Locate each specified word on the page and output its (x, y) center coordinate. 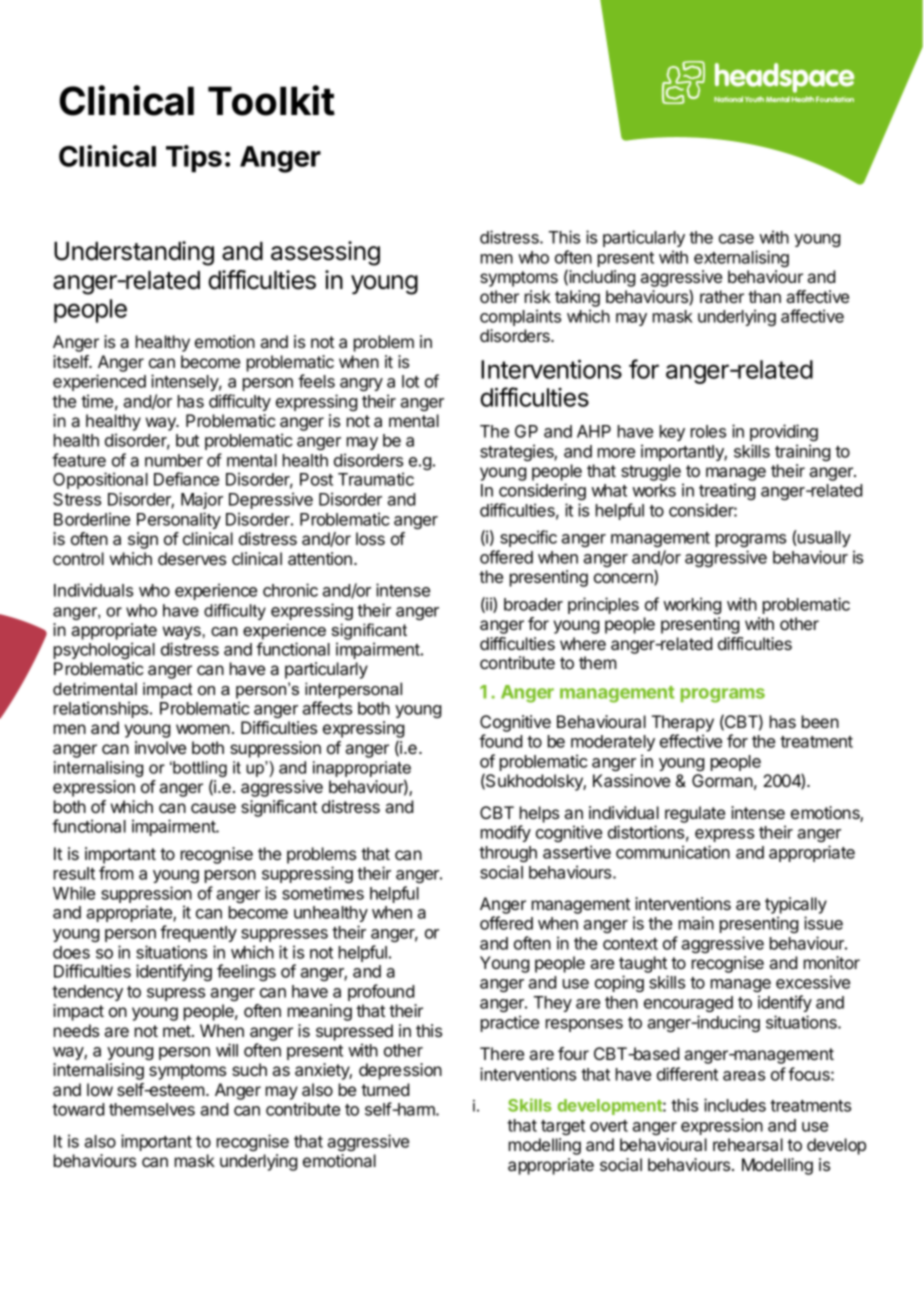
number (174, 460)
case (736, 239)
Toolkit (271, 100)
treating (727, 491)
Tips (194, 159)
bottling (199, 770)
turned (385, 1089)
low (100, 1089)
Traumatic (376, 479)
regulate (695, 814)
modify (506, 833)
